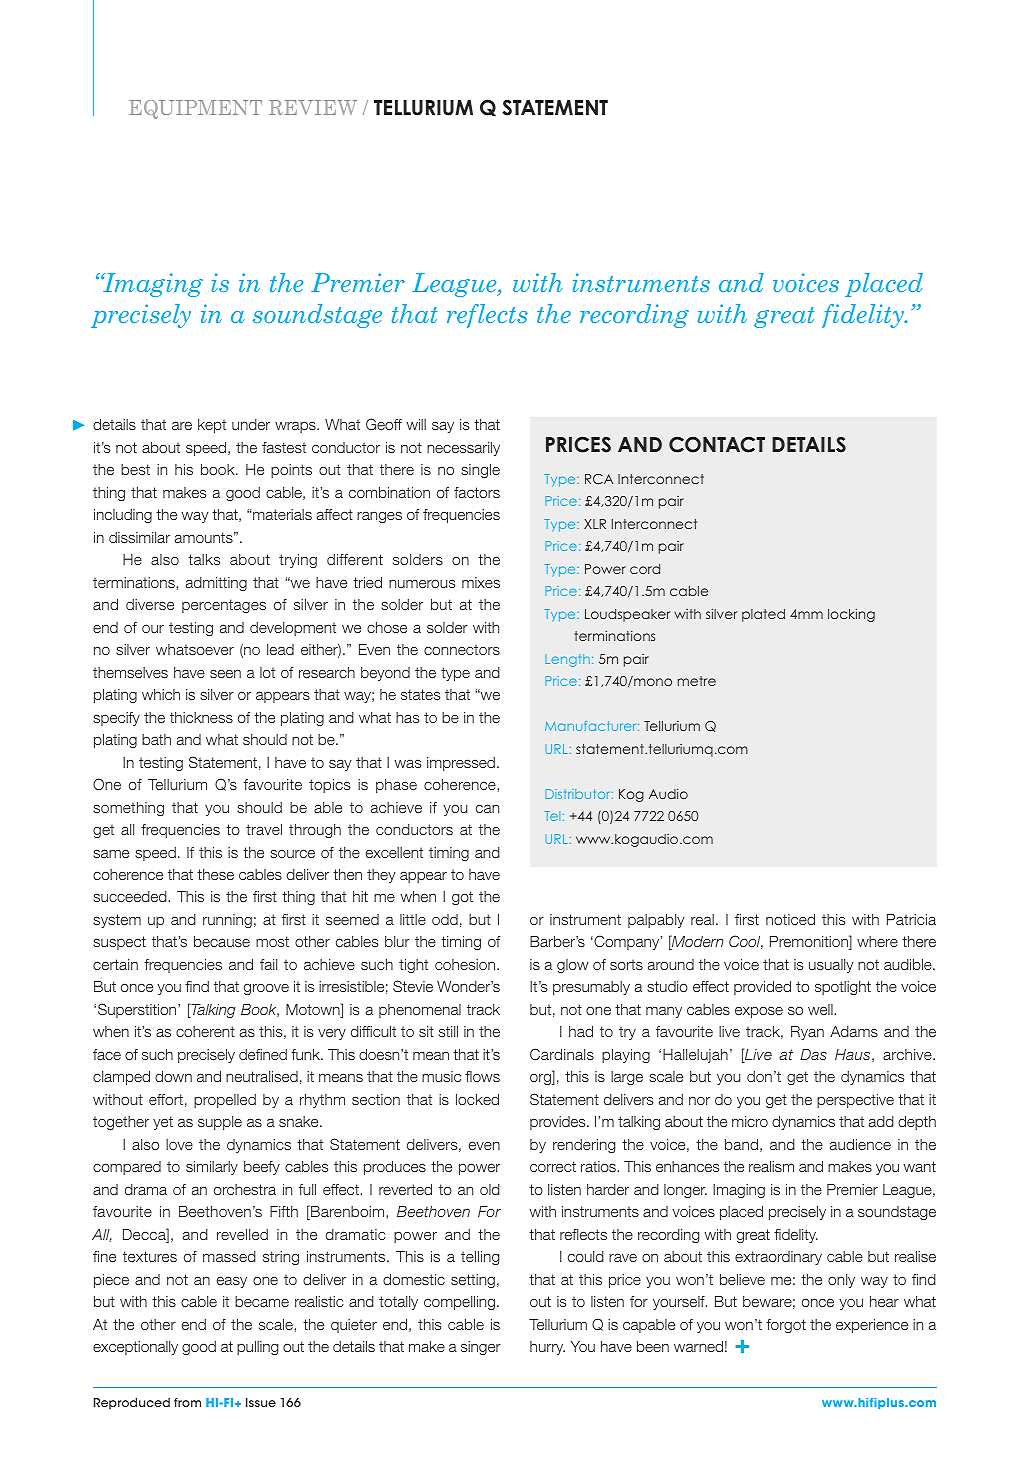  I want to click on CONTACT, so click(717, 444).
